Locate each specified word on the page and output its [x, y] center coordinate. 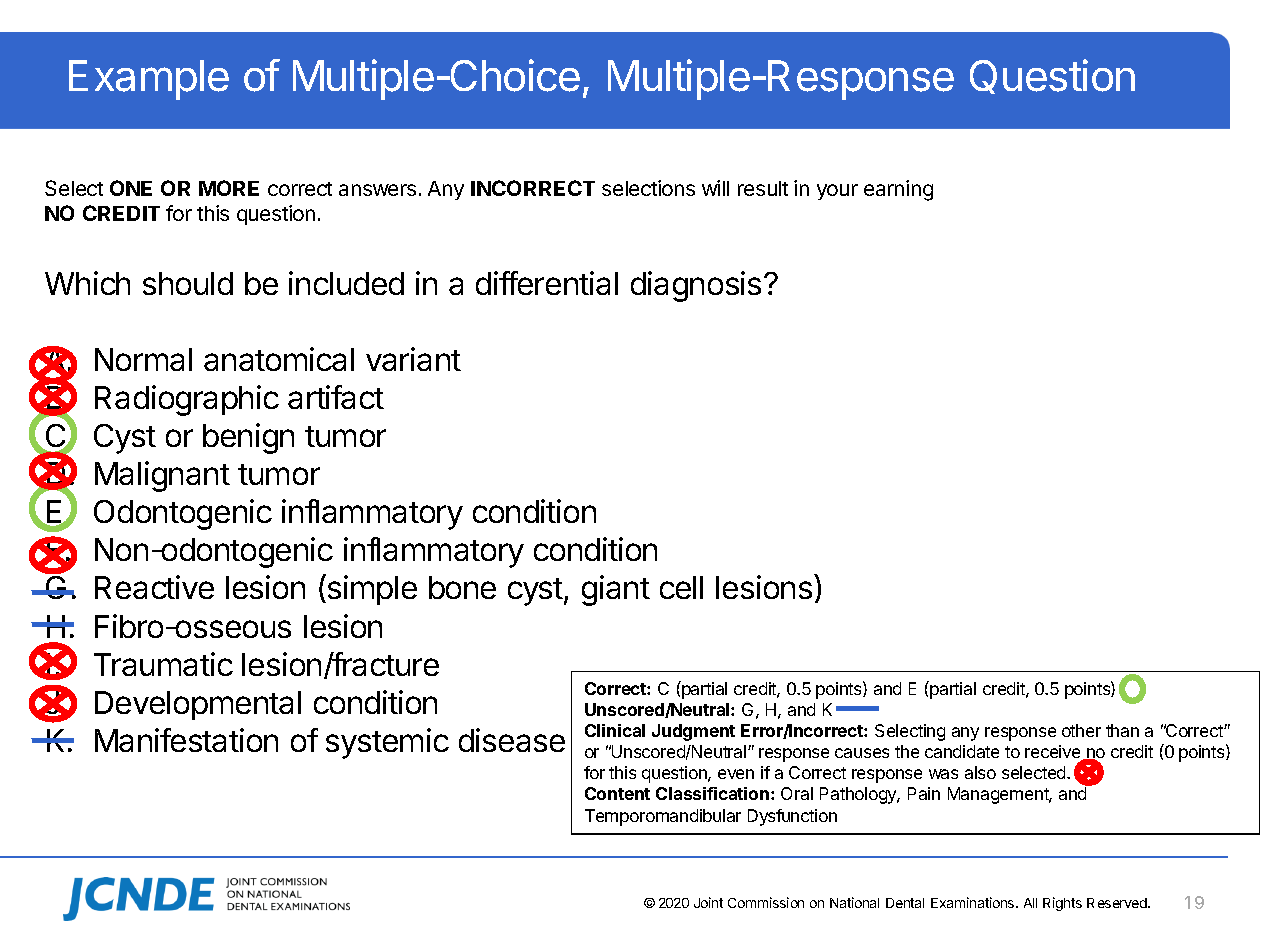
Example [149, 80]
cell [681, 587]
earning [898, 190]
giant [616, 590]
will [715, 188]
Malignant [162, 476]
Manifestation [186, 740]
